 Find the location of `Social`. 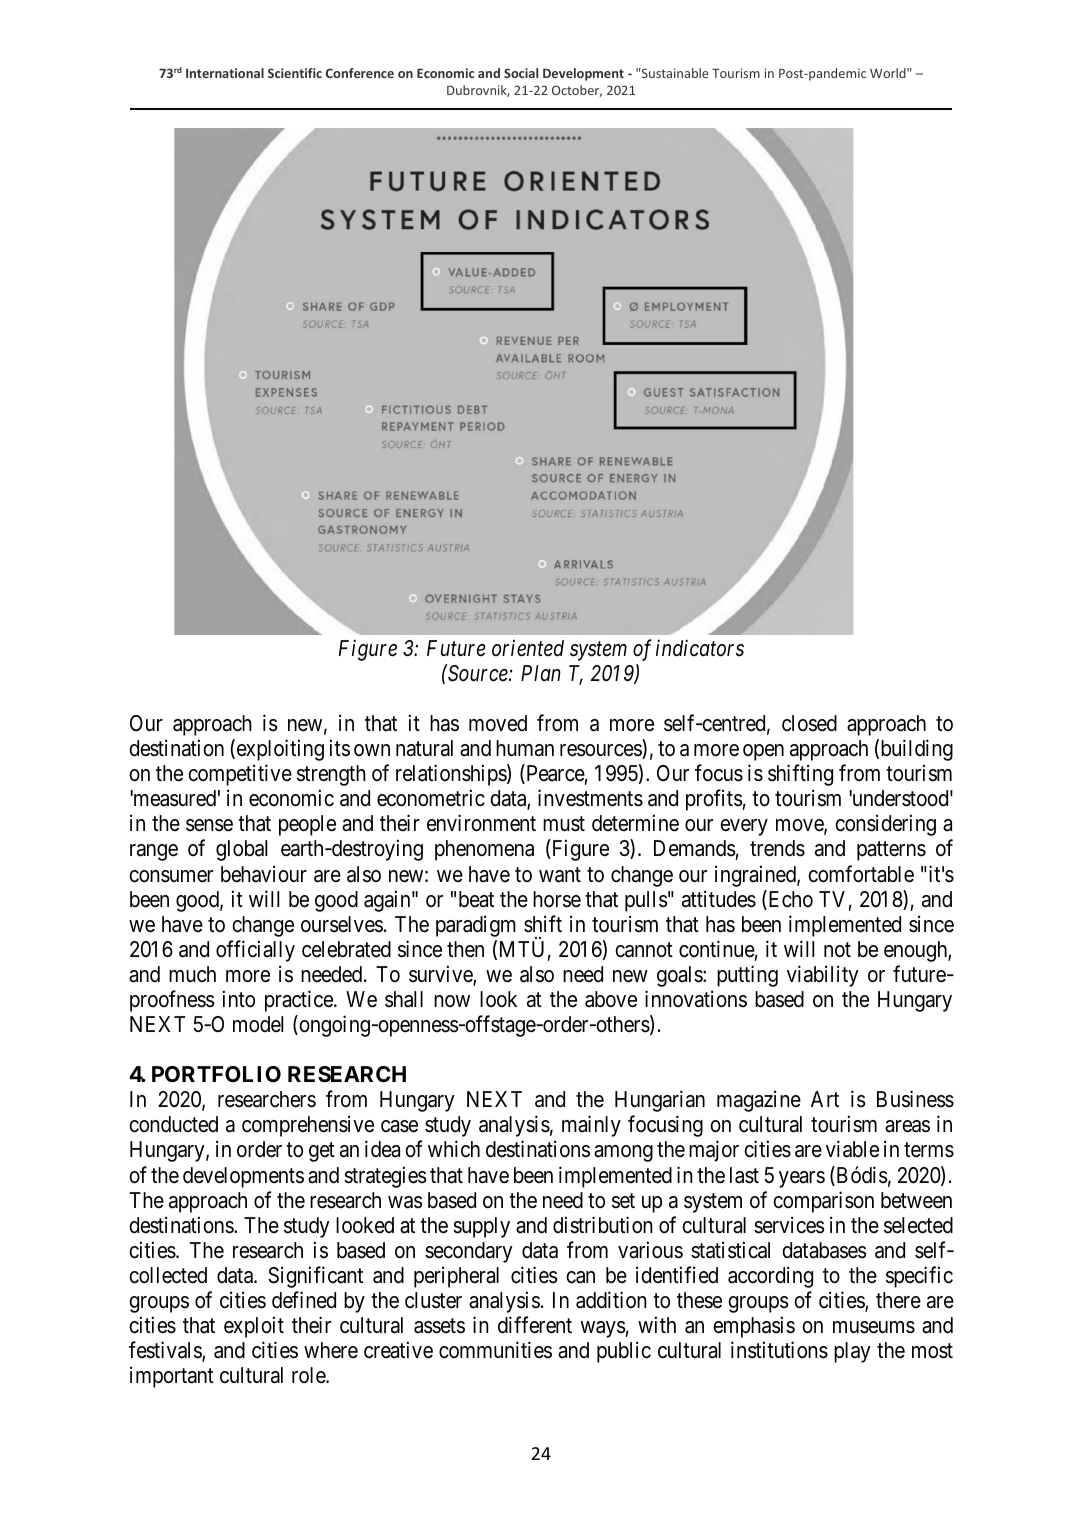

Social is located at coordinates (521, 73).
